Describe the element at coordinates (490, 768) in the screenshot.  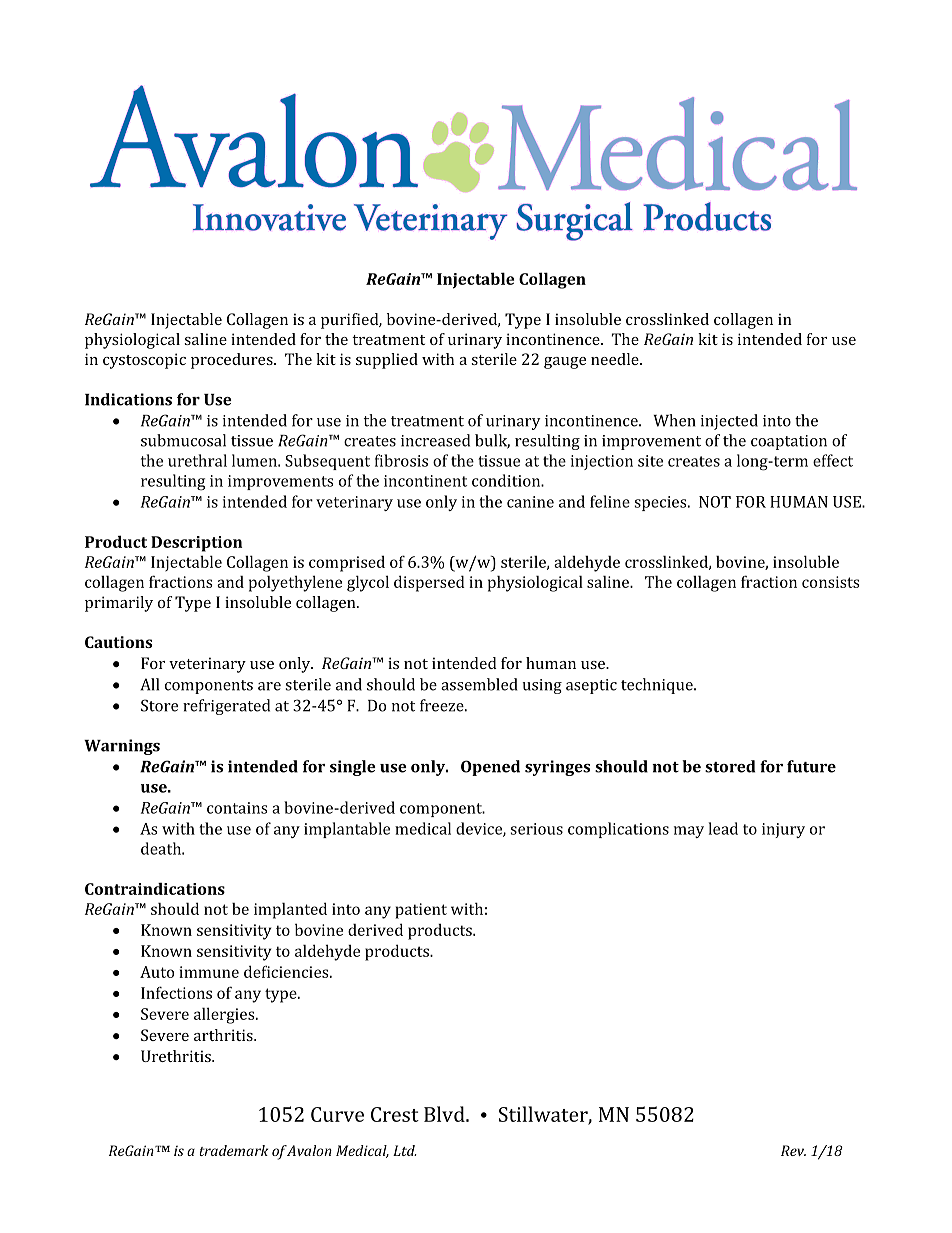
I see `Opened` at that location.
